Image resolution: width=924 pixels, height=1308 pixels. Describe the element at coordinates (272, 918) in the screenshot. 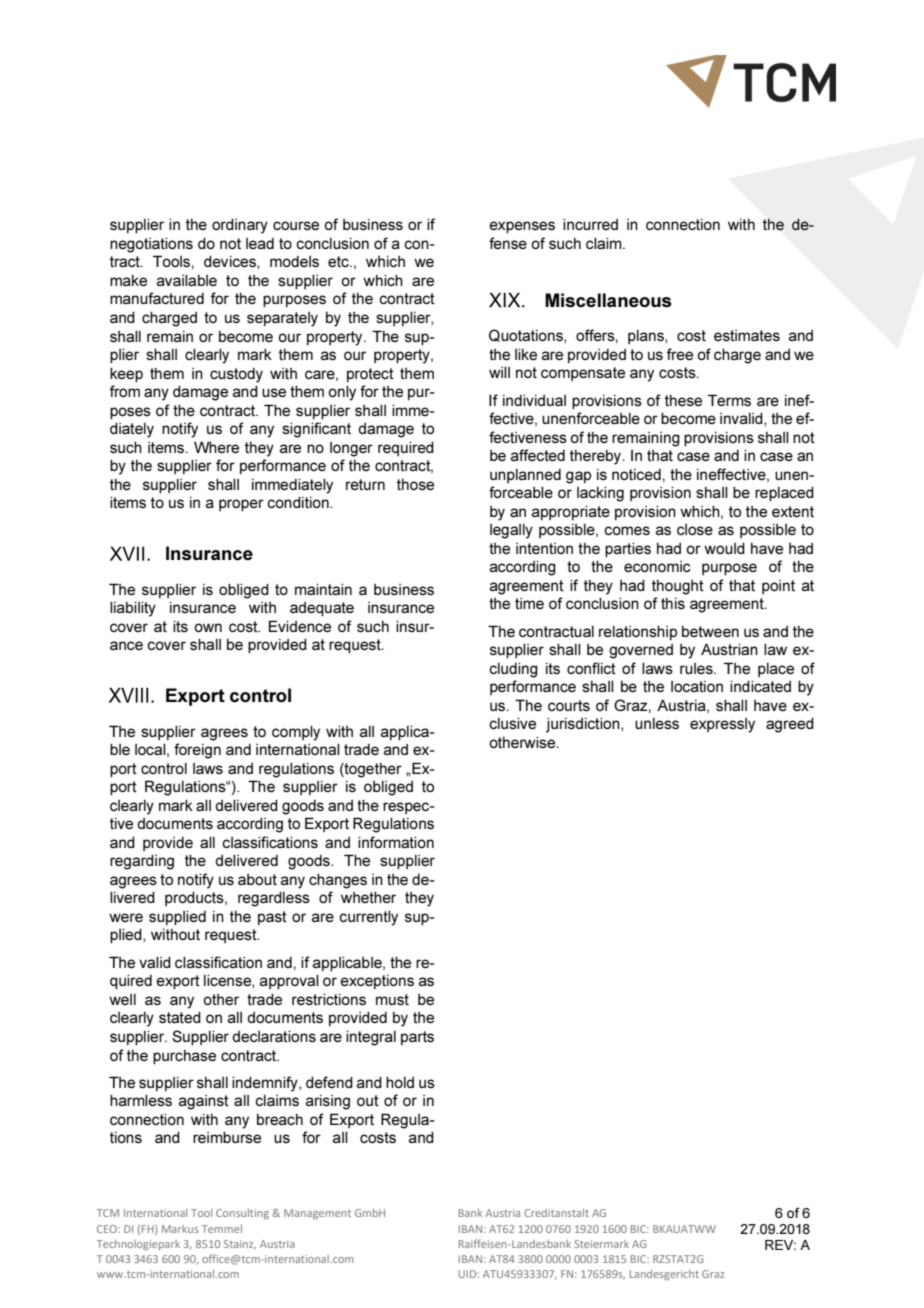

I see `past` at that location.
